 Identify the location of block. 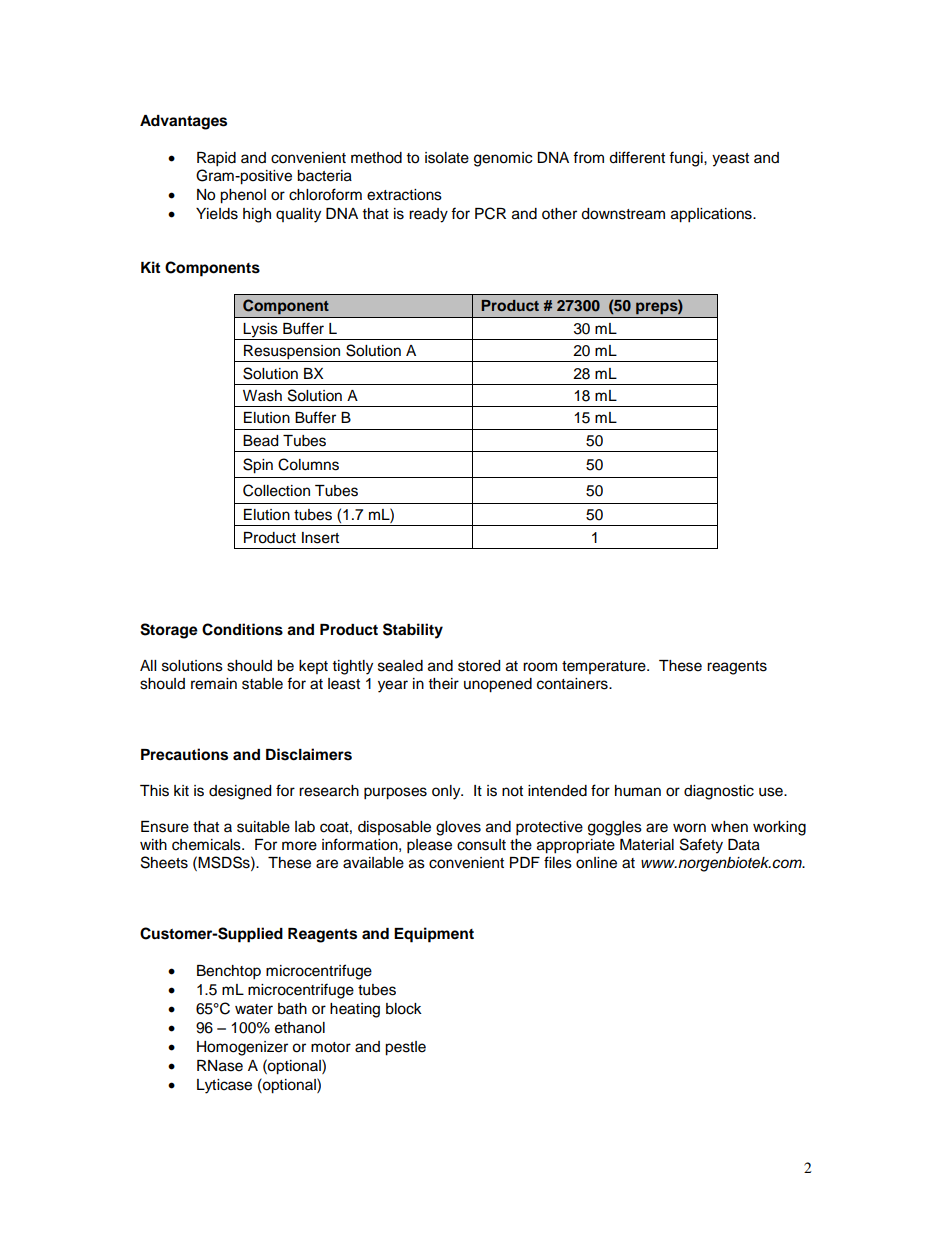
(404, 1009).
